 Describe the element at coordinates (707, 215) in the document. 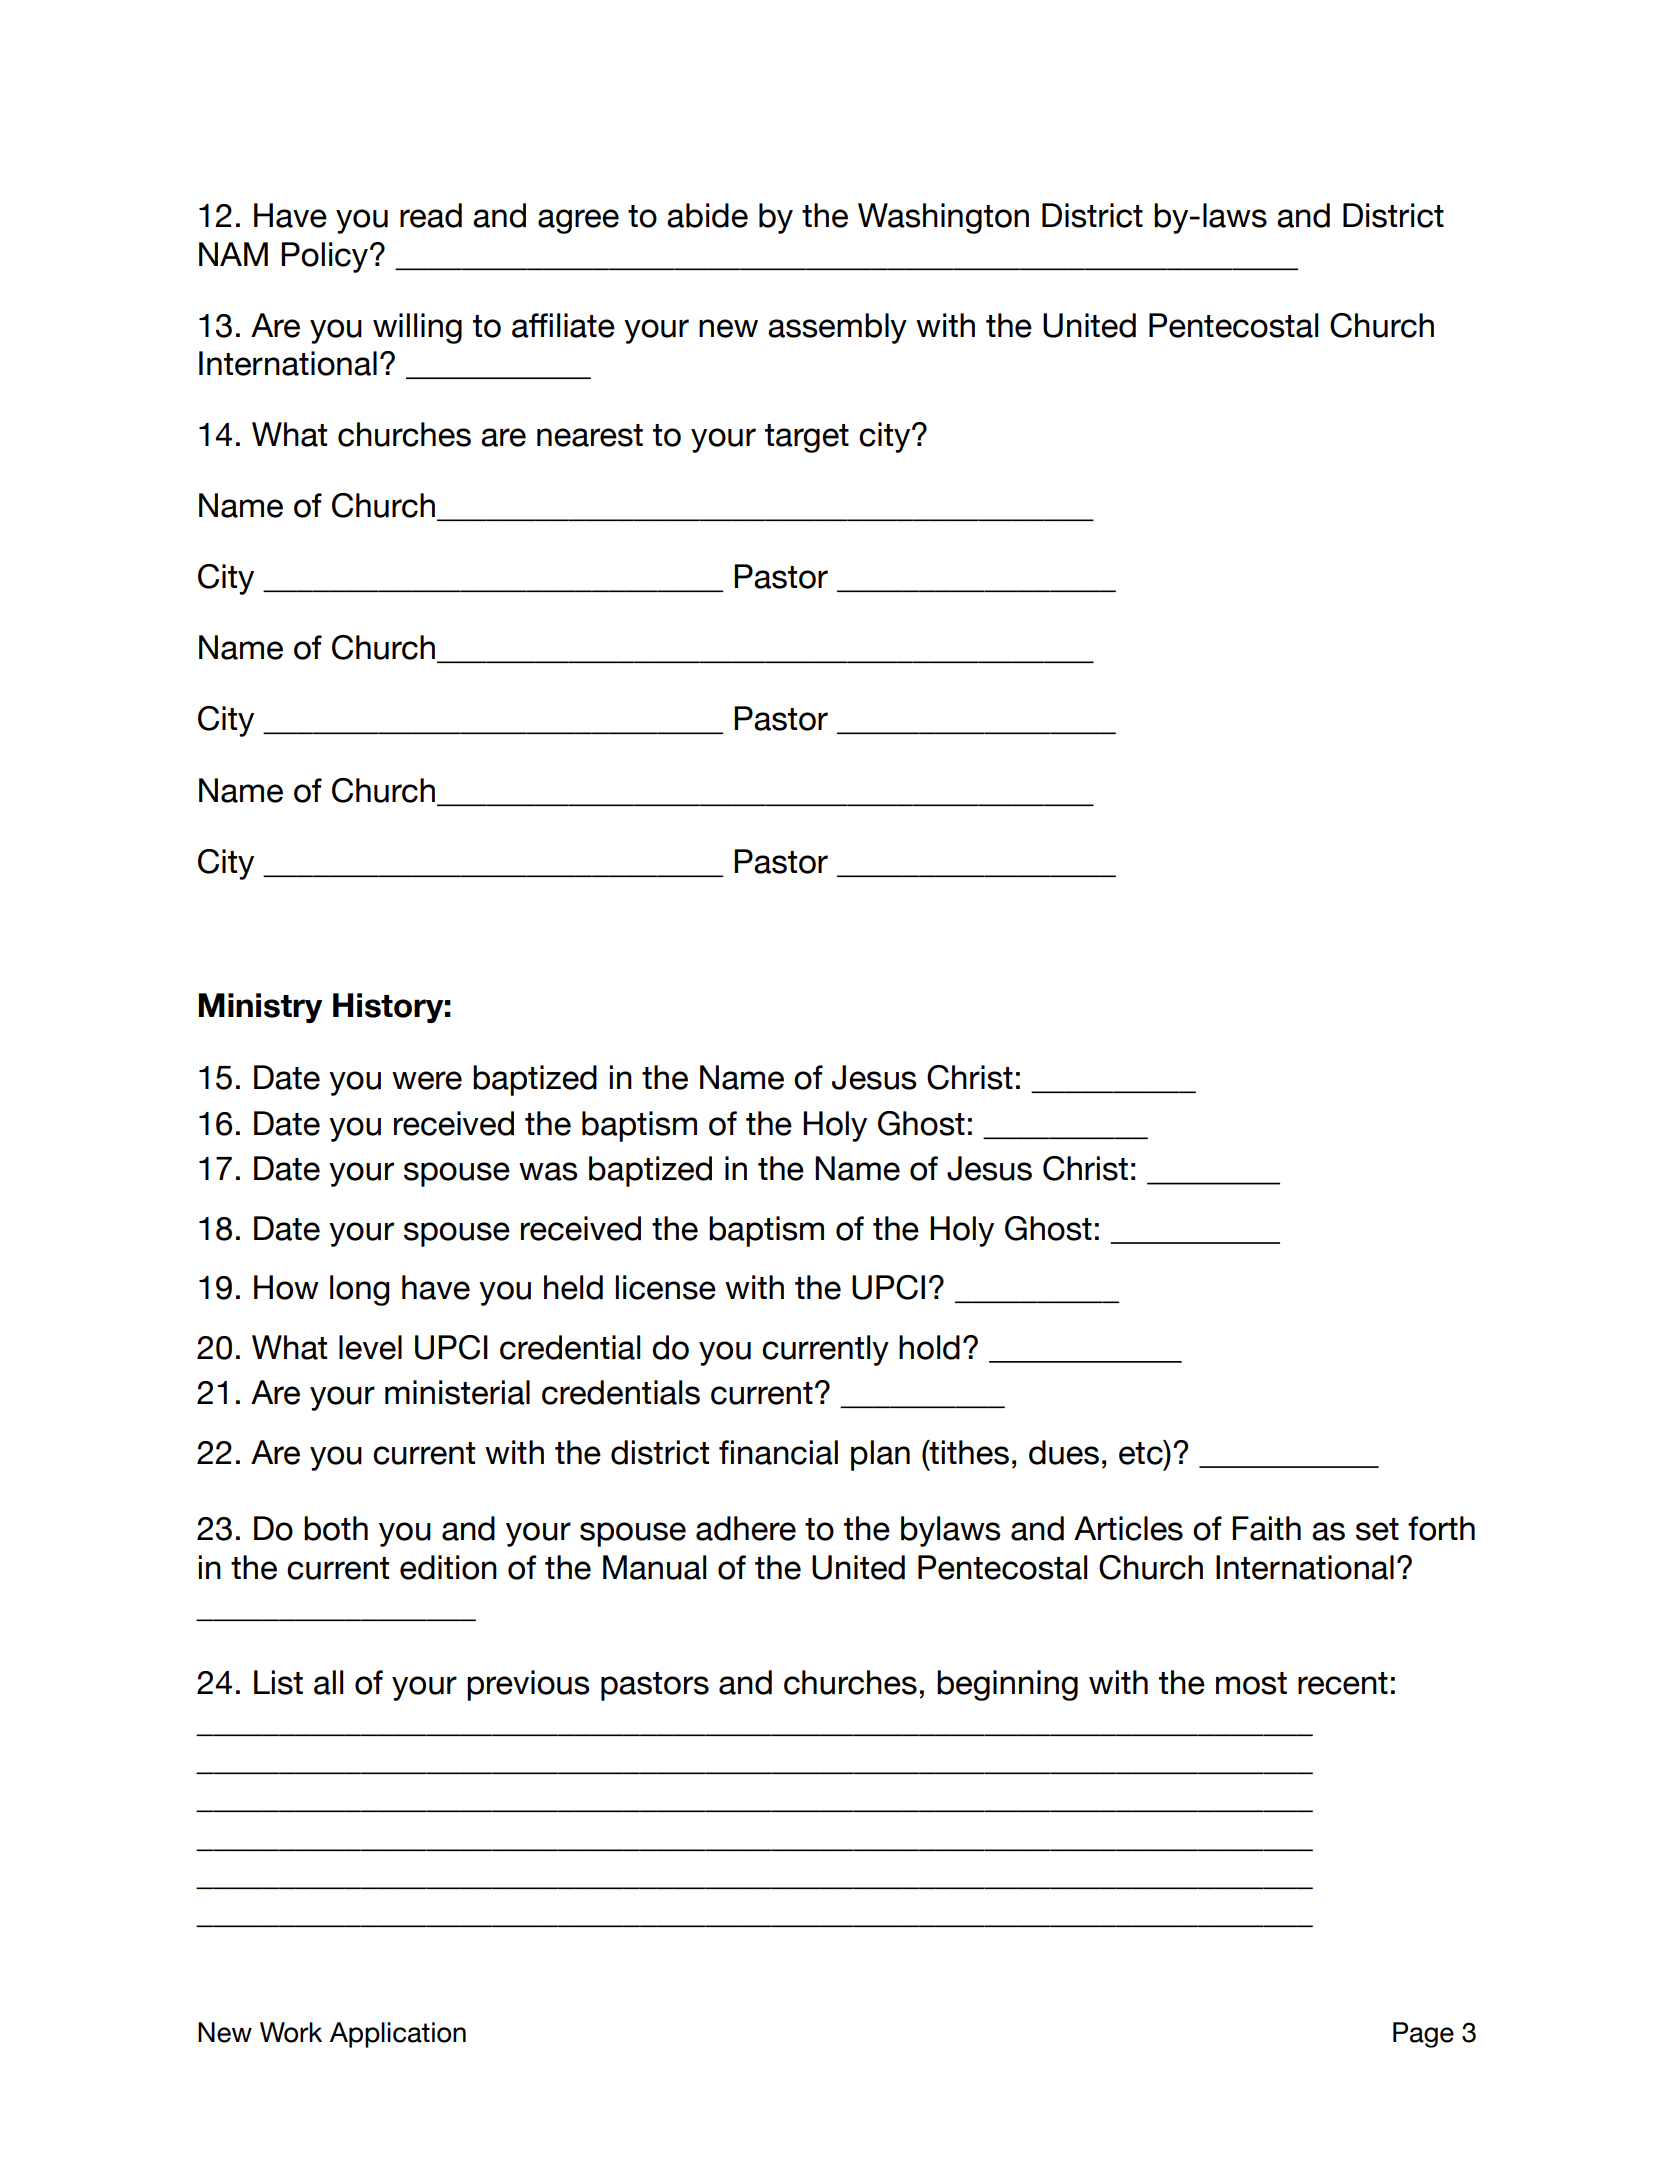

I see `abide` at that location.
